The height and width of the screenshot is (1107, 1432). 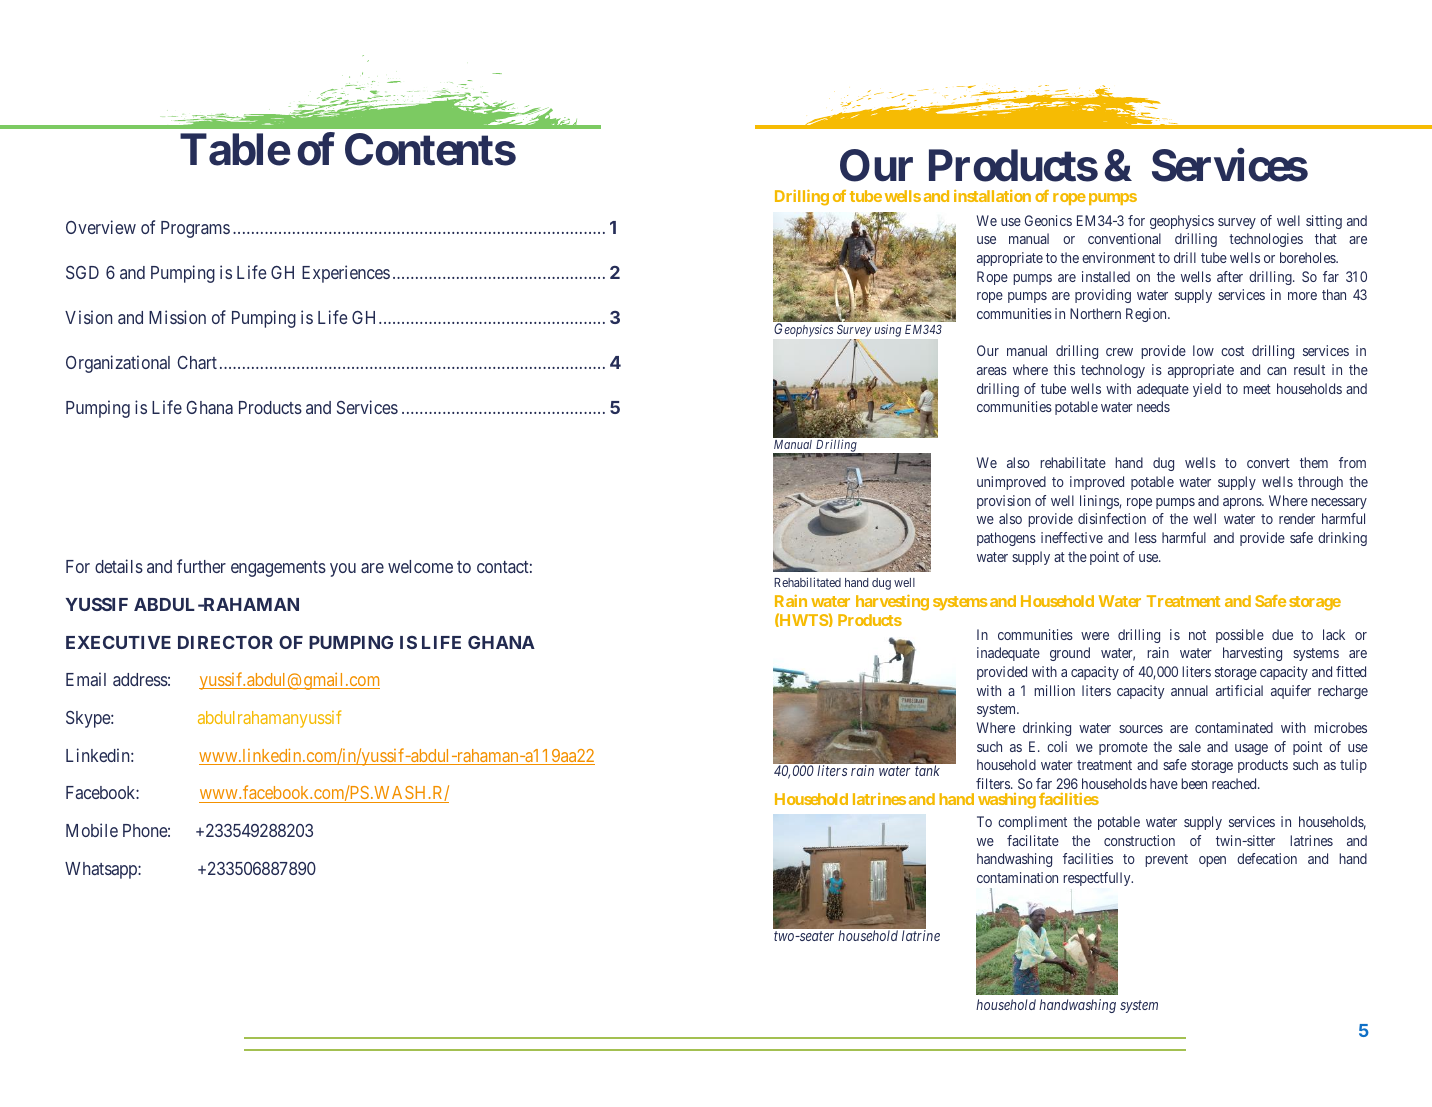 What do you see at coordinates (992, 196) in the screenshot?
I see `installation` at bounding box center [992, 196].
